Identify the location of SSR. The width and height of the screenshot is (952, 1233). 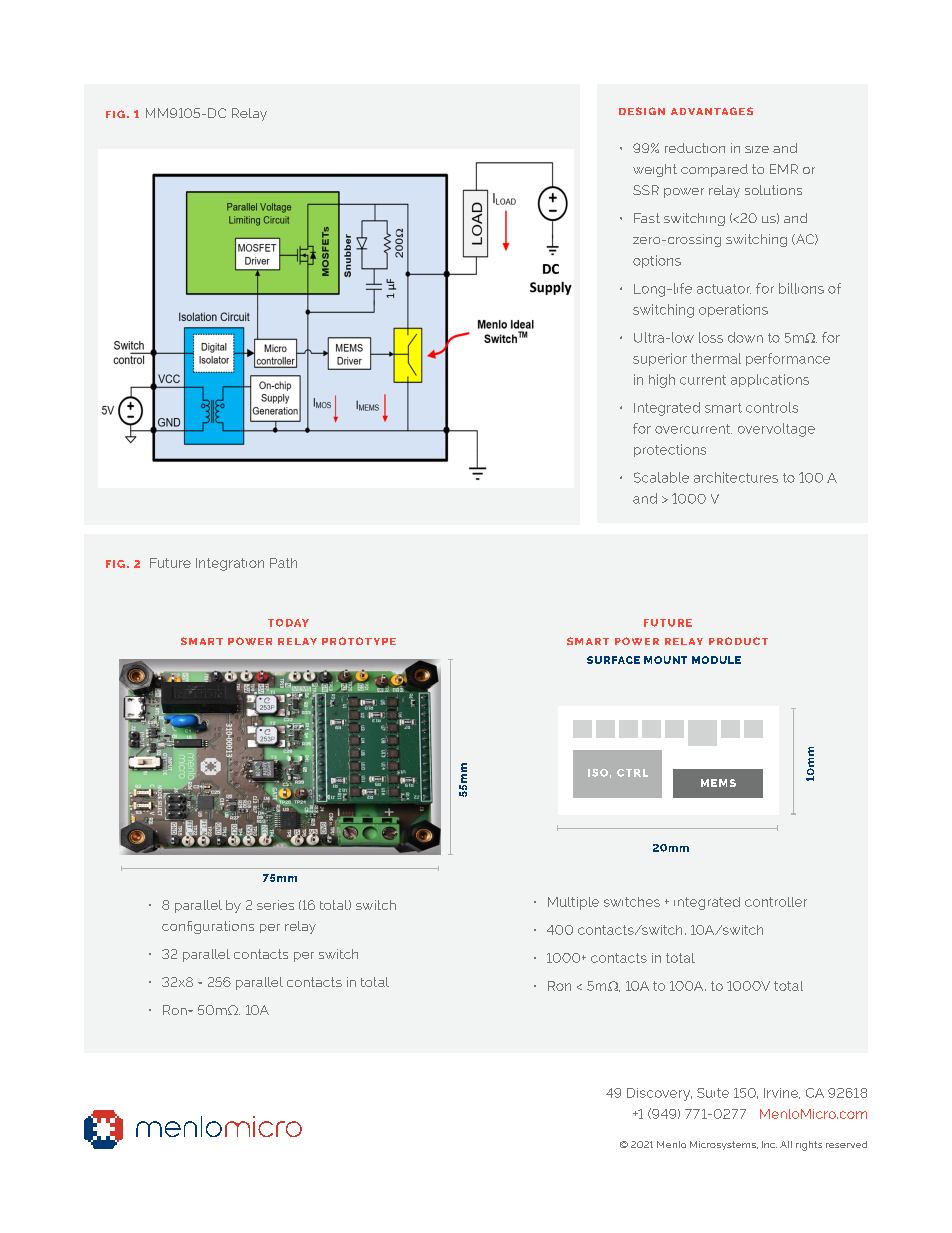
(646, 190).
